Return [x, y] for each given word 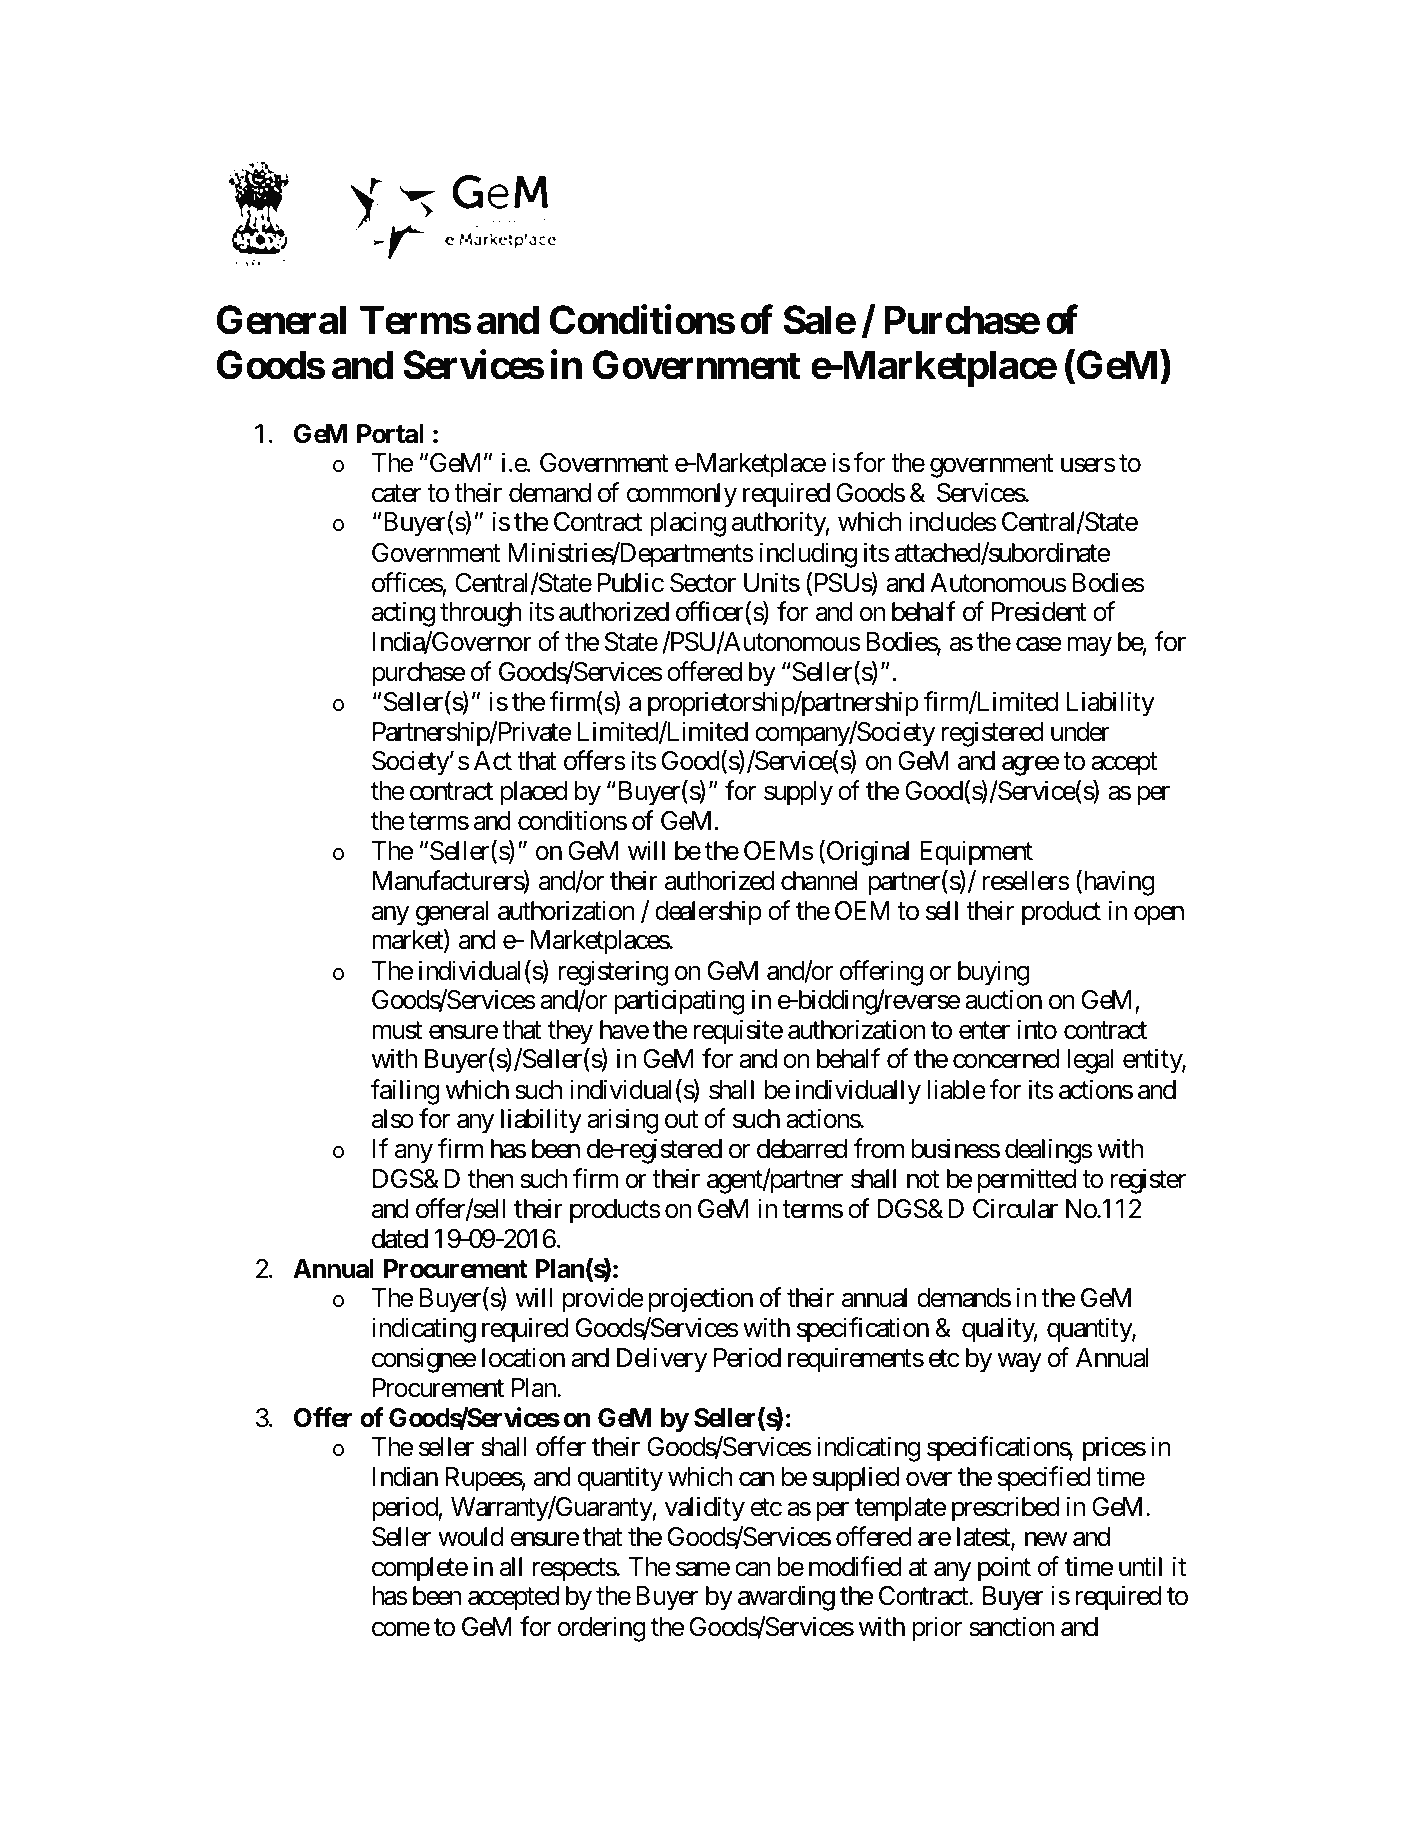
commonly [682, 495]
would [470, 1537]
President [1039, 612]
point [1004, 1569]
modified [855, 1566]
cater [396, 494]
